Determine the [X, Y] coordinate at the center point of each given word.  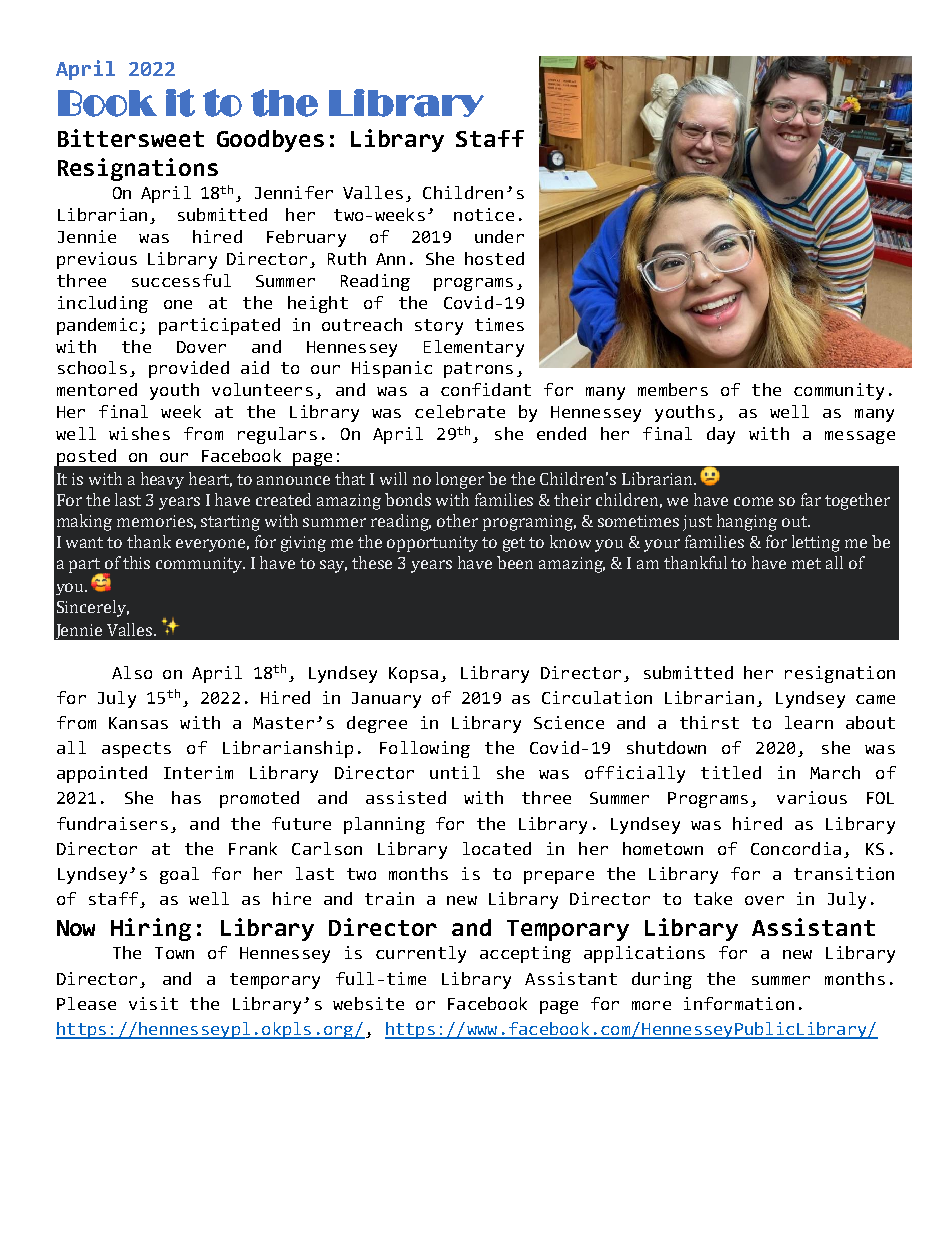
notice [484, 214]
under [499, 236]
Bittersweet [131, 138]
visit [153, 1003]
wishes [139, 433]
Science [569, 722]
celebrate [460, 411]
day [721, 435]
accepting [525, 954]
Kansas [138, 723]
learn [809, 722]
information [739, 1003]
